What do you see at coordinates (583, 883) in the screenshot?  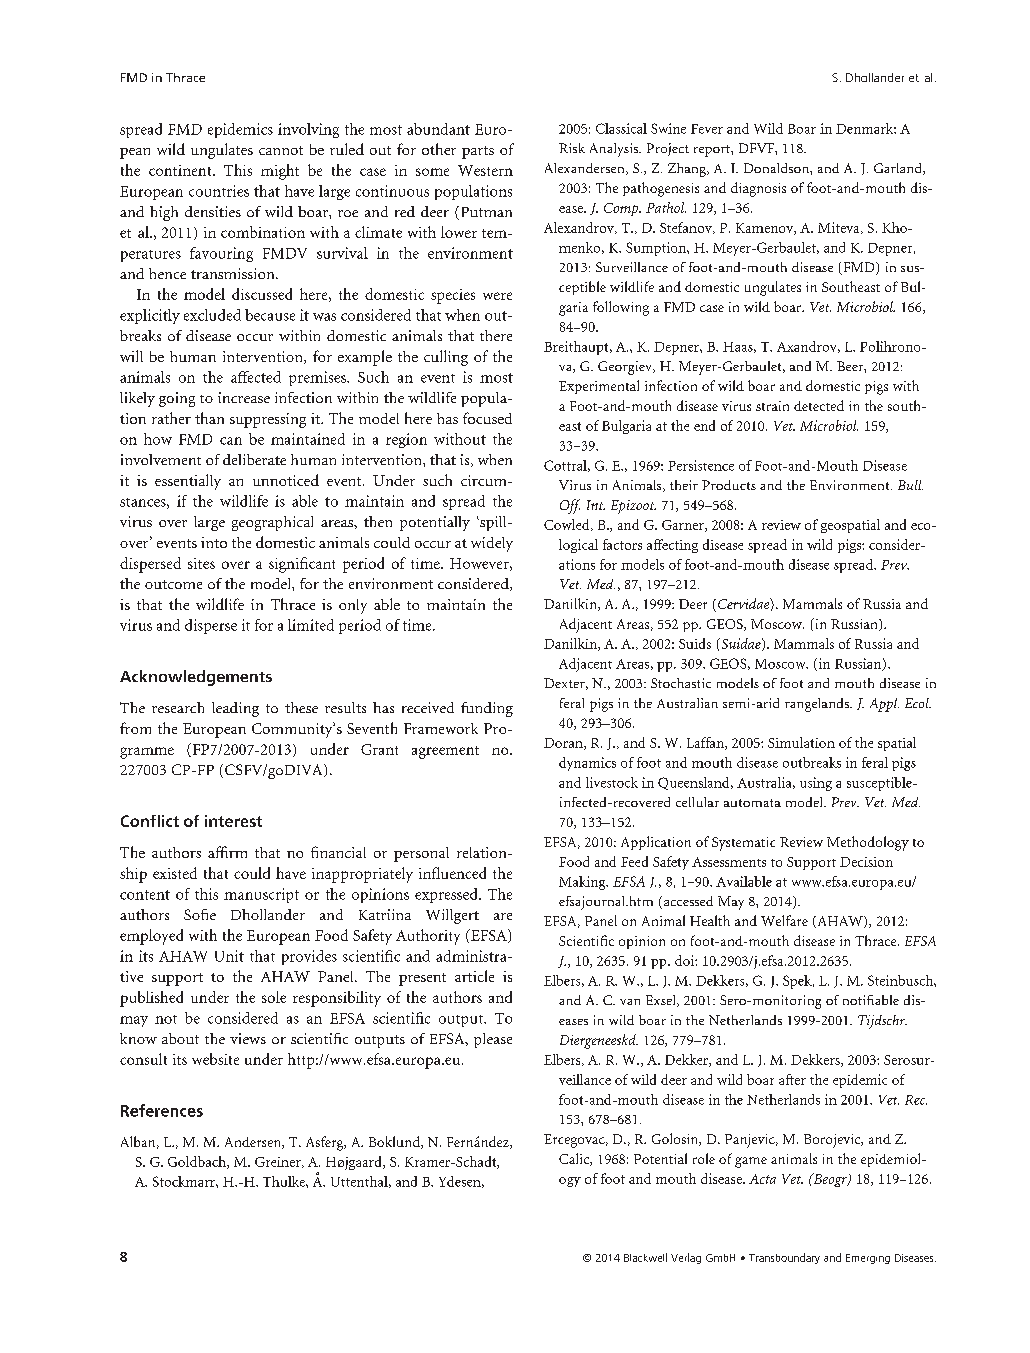 I see `Making` at bounding box center [583, 883].
